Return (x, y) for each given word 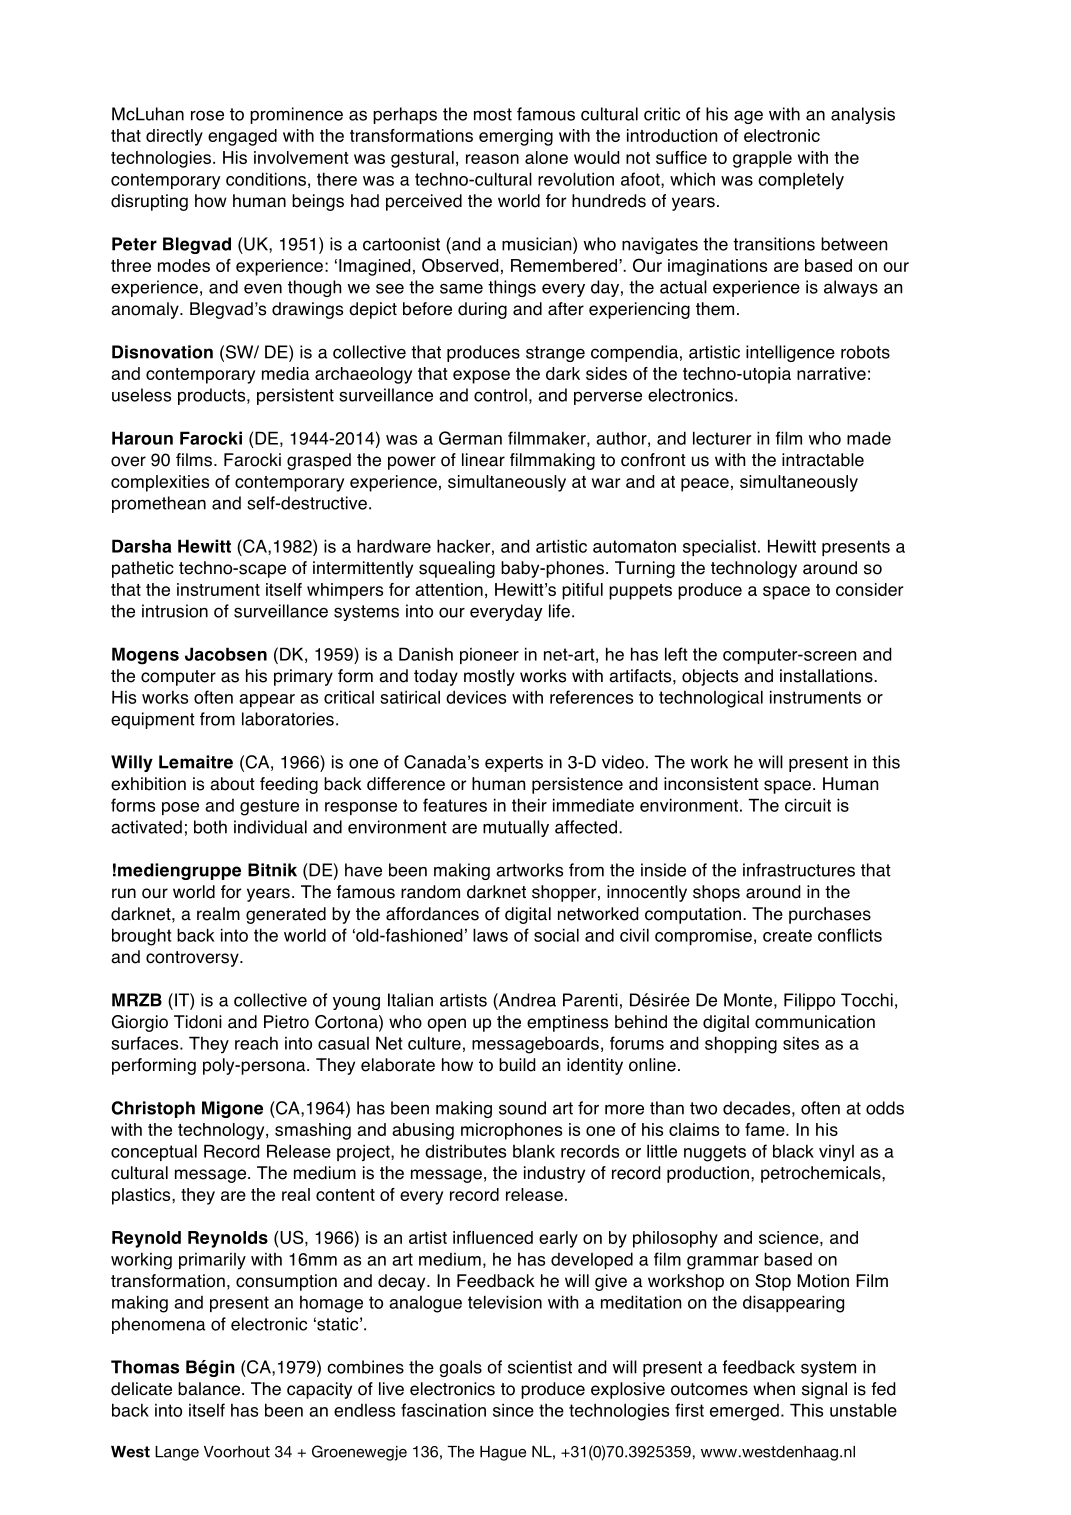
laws (490, 935)
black (793, 1151)
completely (801, 181)
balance (209, 1389)
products (213, 396)
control (500, 395)
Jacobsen (226, 654)
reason (492, 159)
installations (827, 676)
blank (534, 1151)
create (787, 935)
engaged (242, 137)
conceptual (154, 1152)
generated (286, 915)
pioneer (489, 656)
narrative (831, 373)
